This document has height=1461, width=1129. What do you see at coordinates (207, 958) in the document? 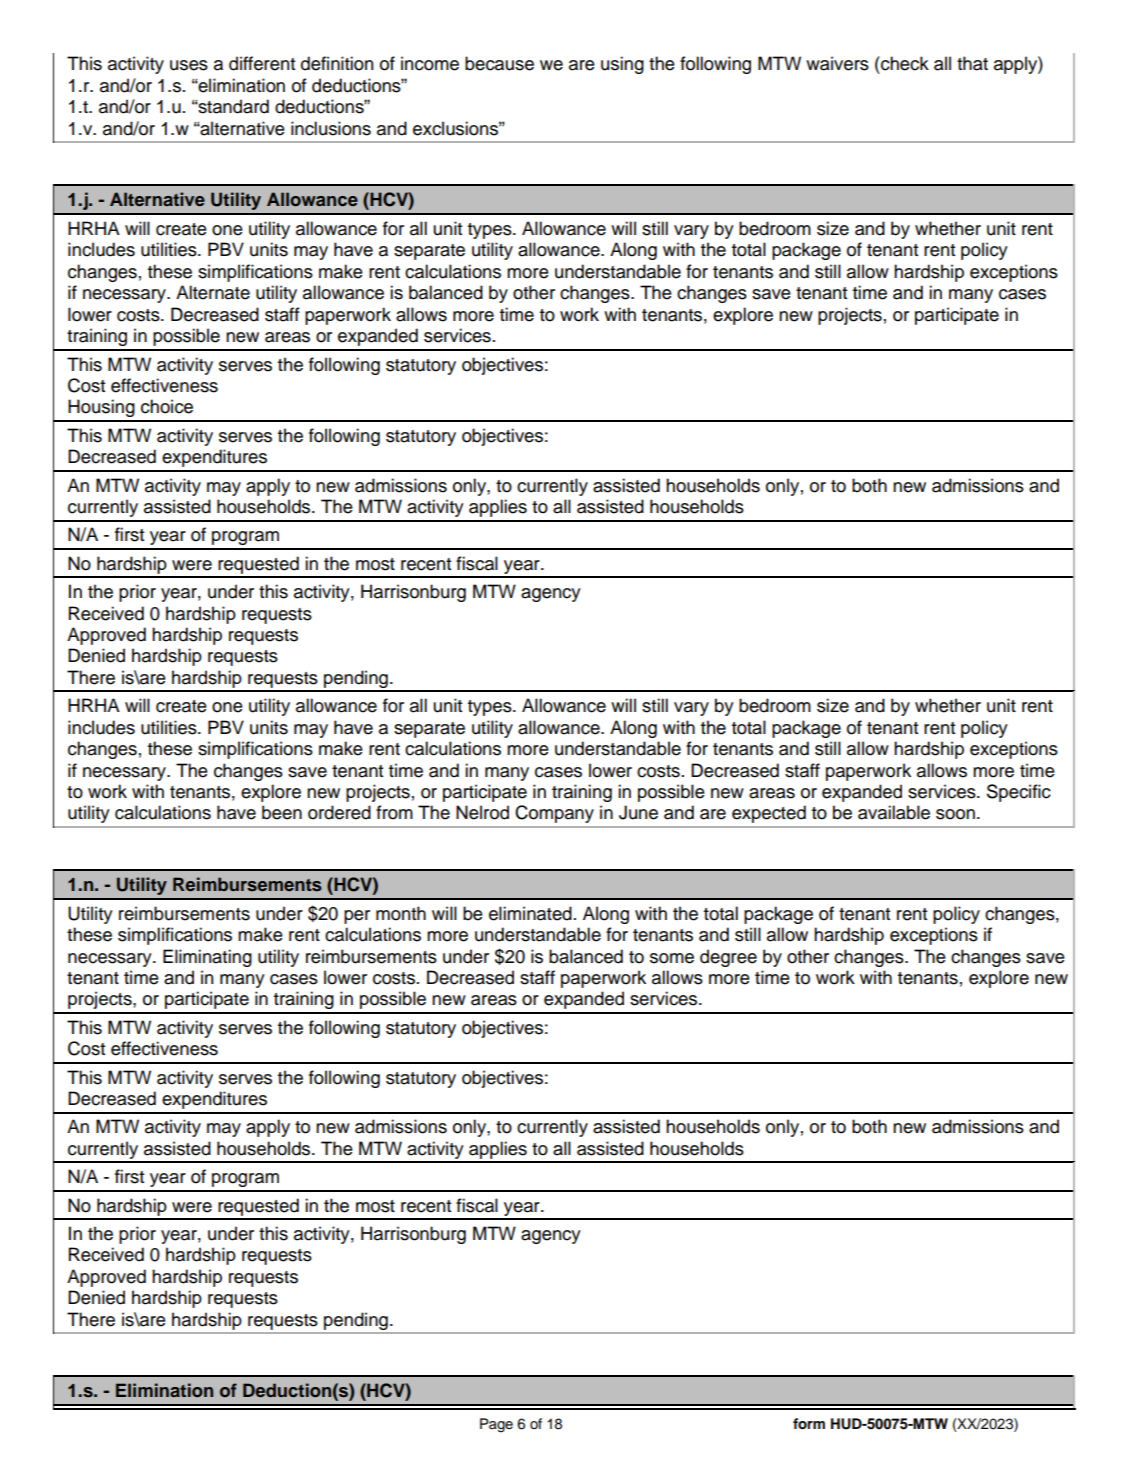
I see `Eliminating` at bounding box center [207, 958].
